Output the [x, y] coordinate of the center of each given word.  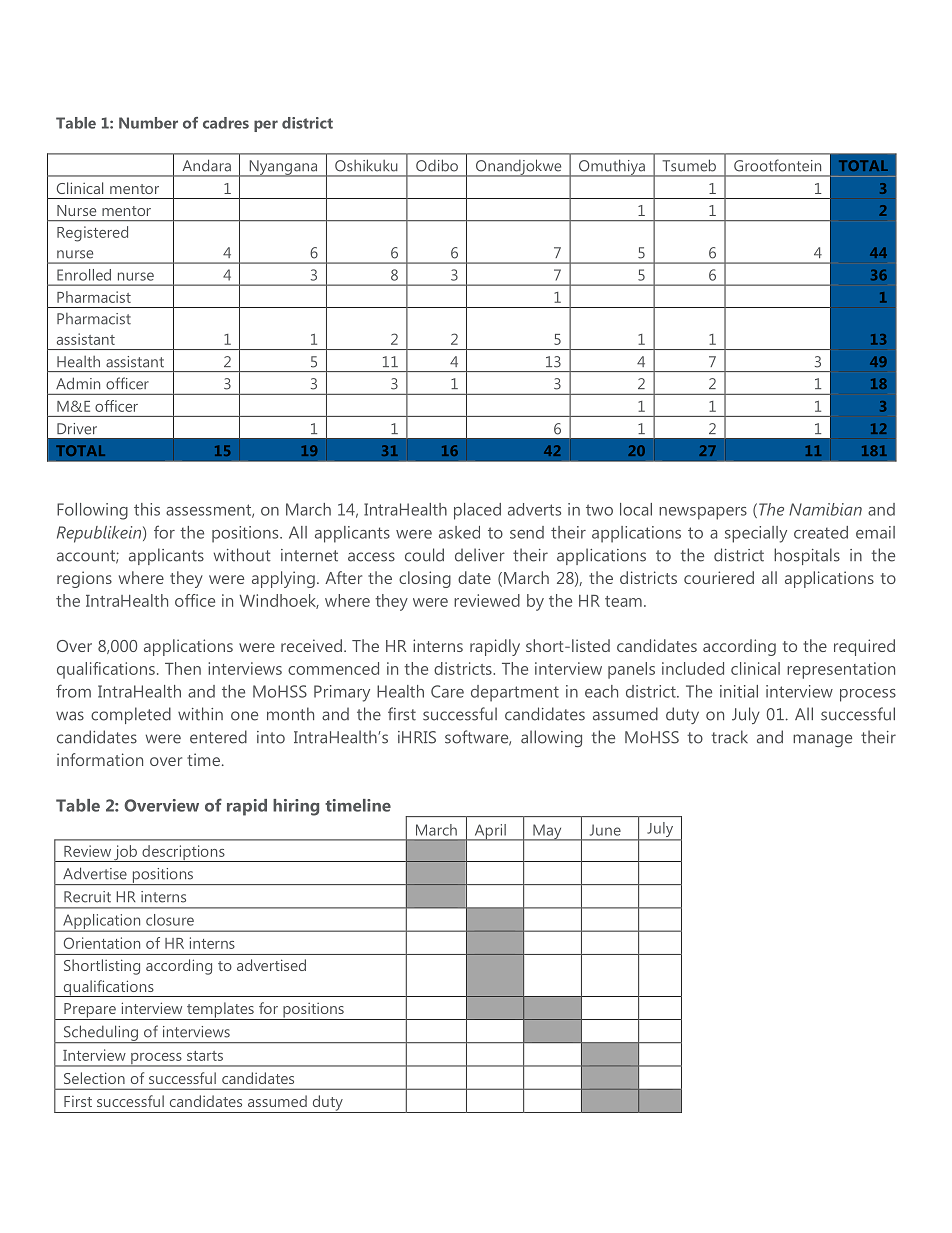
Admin [78, 383]
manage [822, 740]
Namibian [825, 509]
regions [84, 579]
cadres [226, 123]
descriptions [183, 853]
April [490, 832]
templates [220, 1011]
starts [205, 1056]
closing [425, 579]
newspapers [703, 513]
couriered [719, 577]
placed [477, 511]
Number [148, 123]
